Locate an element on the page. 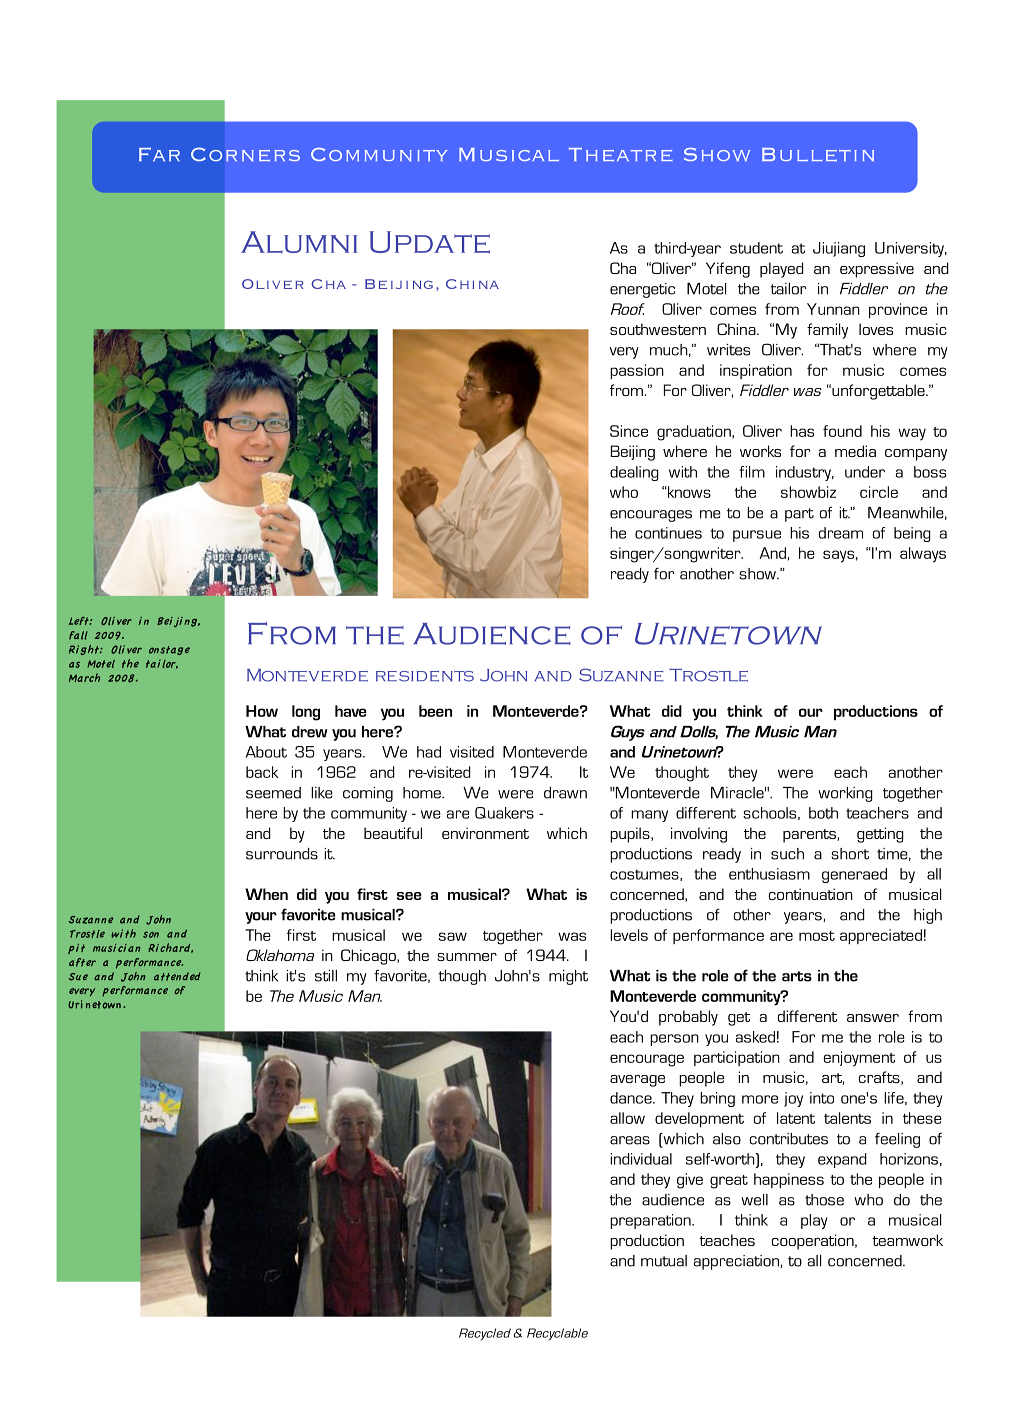 The height and width of the document is (1428, 1009). When is located at coordinates (266, 894).
